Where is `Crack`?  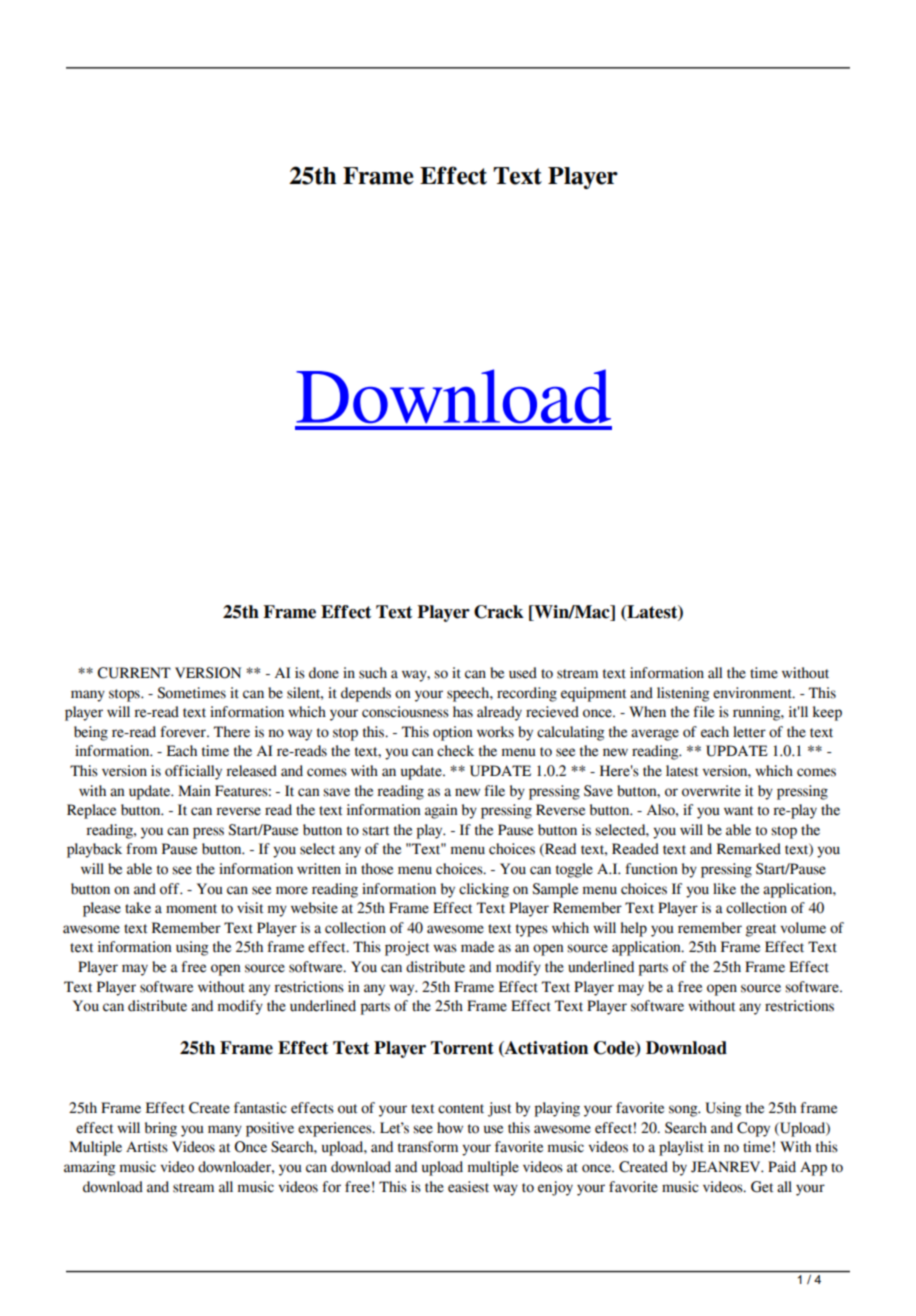
Crack is located at coordinates (499, 612).
